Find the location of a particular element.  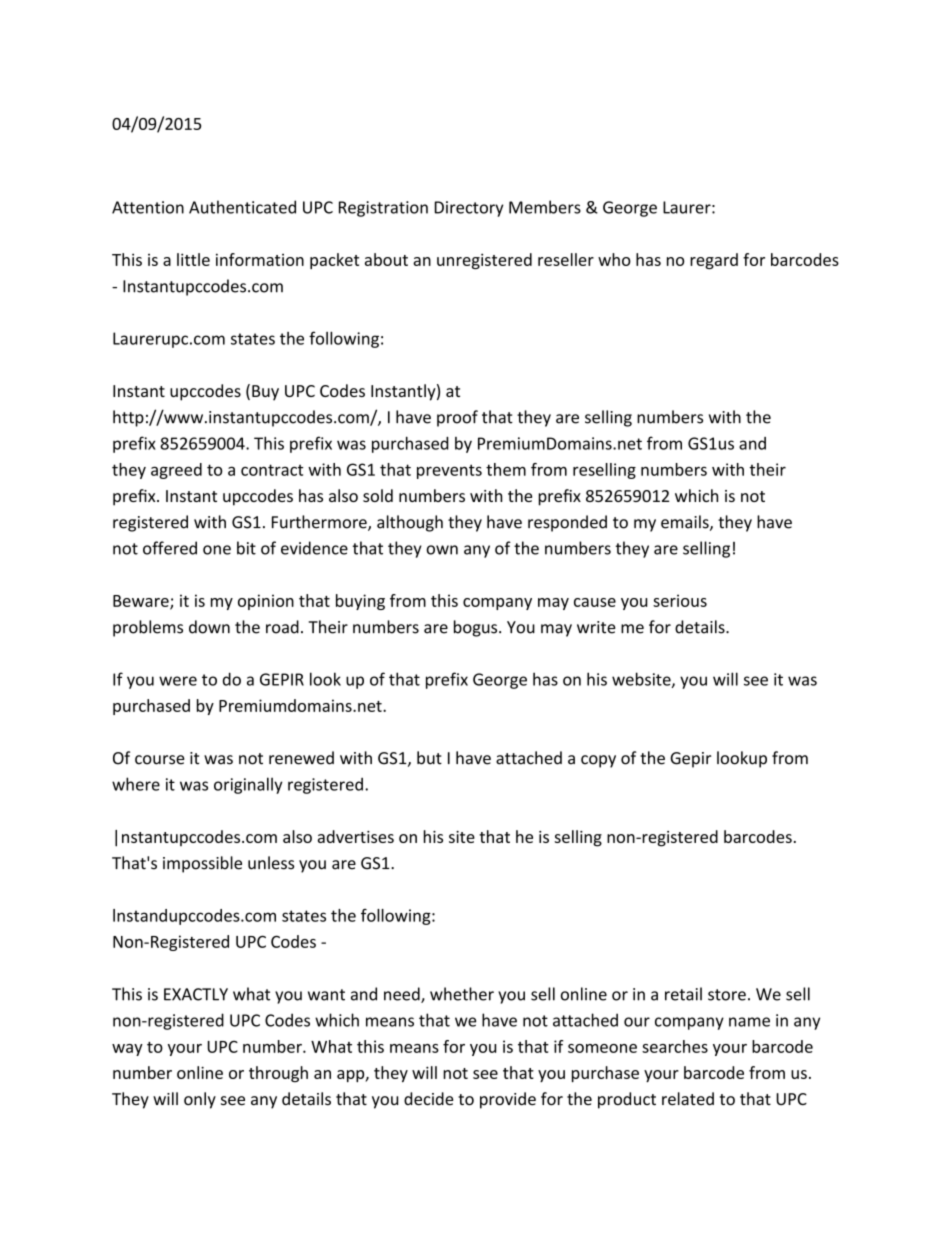

course is located at coordinates (160, 760).
